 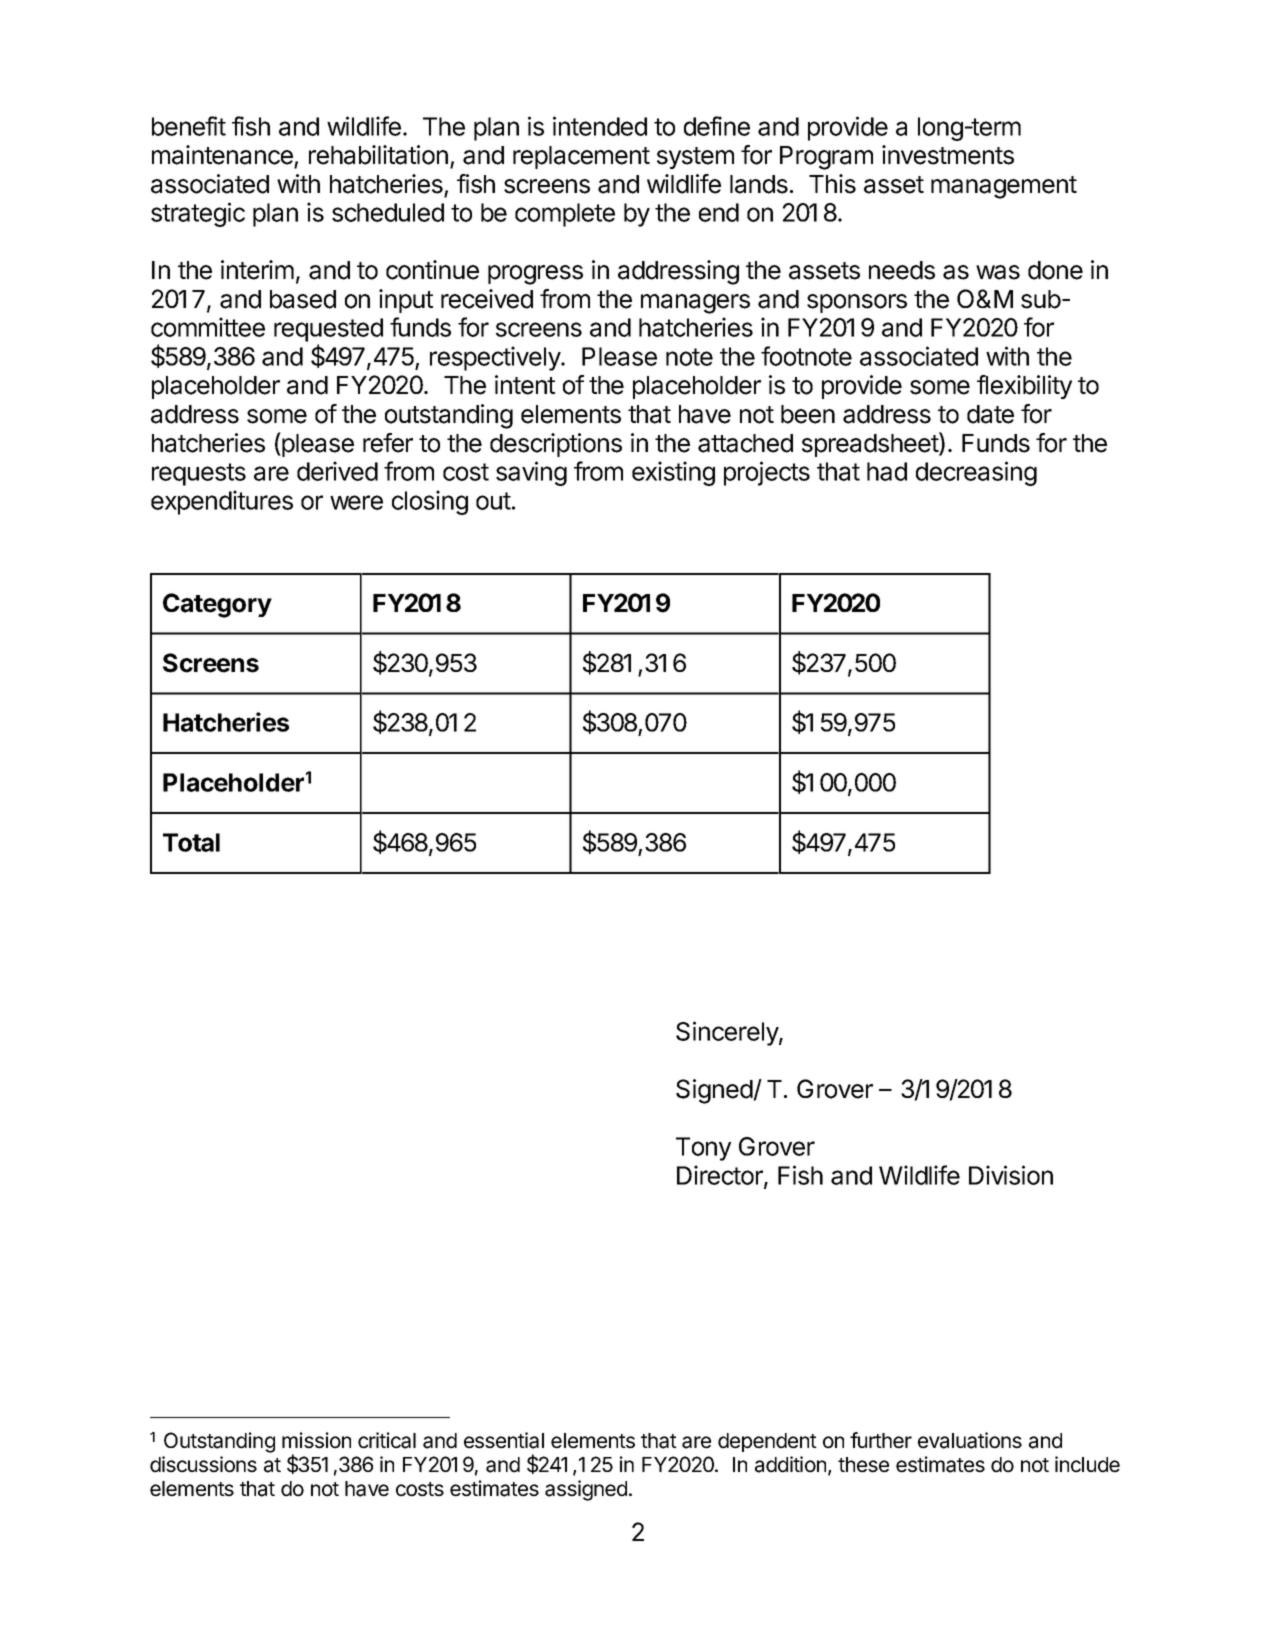 What do you see at coordinates (703, 1149) in the page?
I see `Tony` at bounding box center [703, 1149].
